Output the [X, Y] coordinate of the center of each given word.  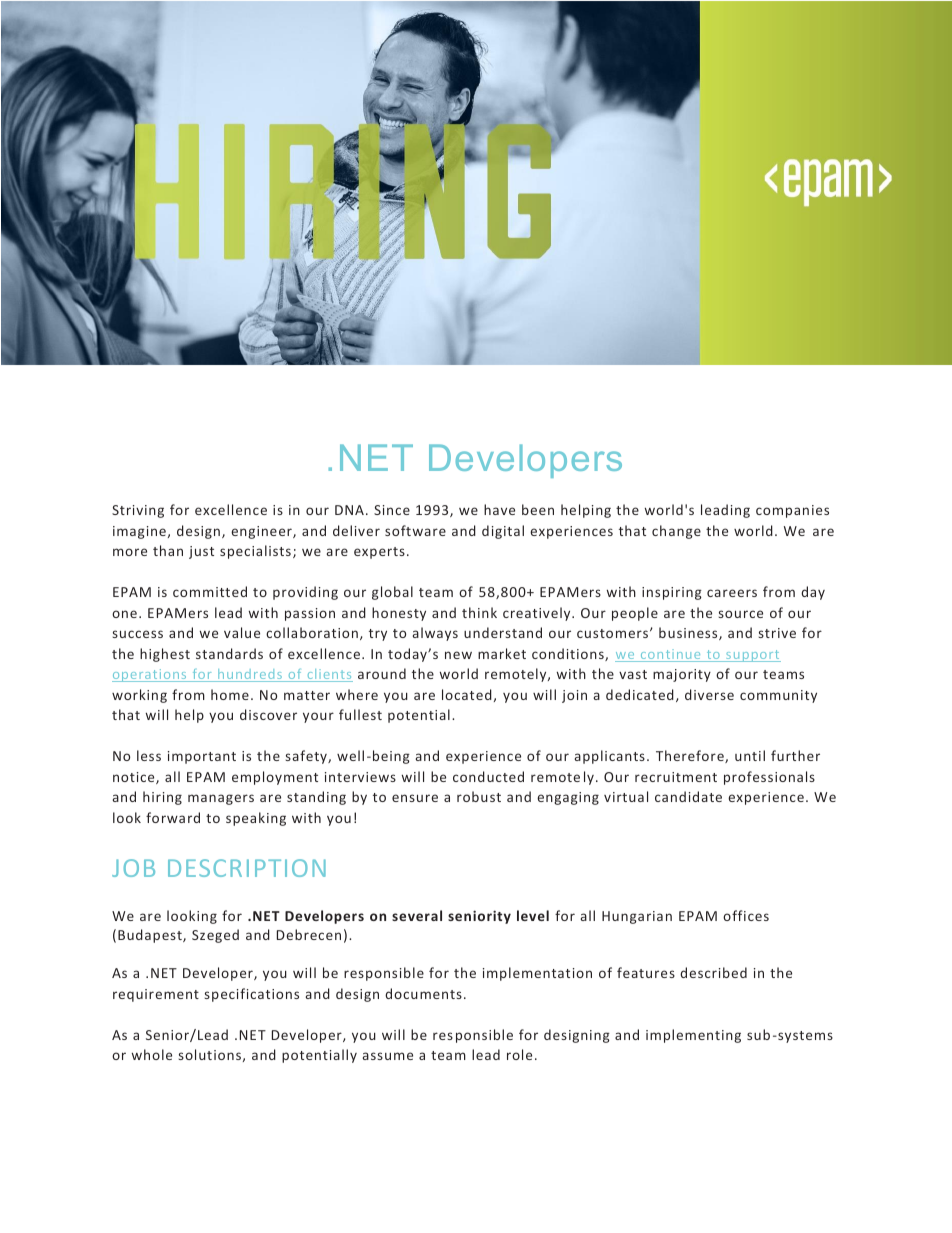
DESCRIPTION [247, 868]
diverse [709, 694]
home [230, 694]
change [676, 532]
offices [746, 915]
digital [503, 532]
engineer [262, 532]
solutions [210, 1054]
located [467, 694]
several [417, 915]
